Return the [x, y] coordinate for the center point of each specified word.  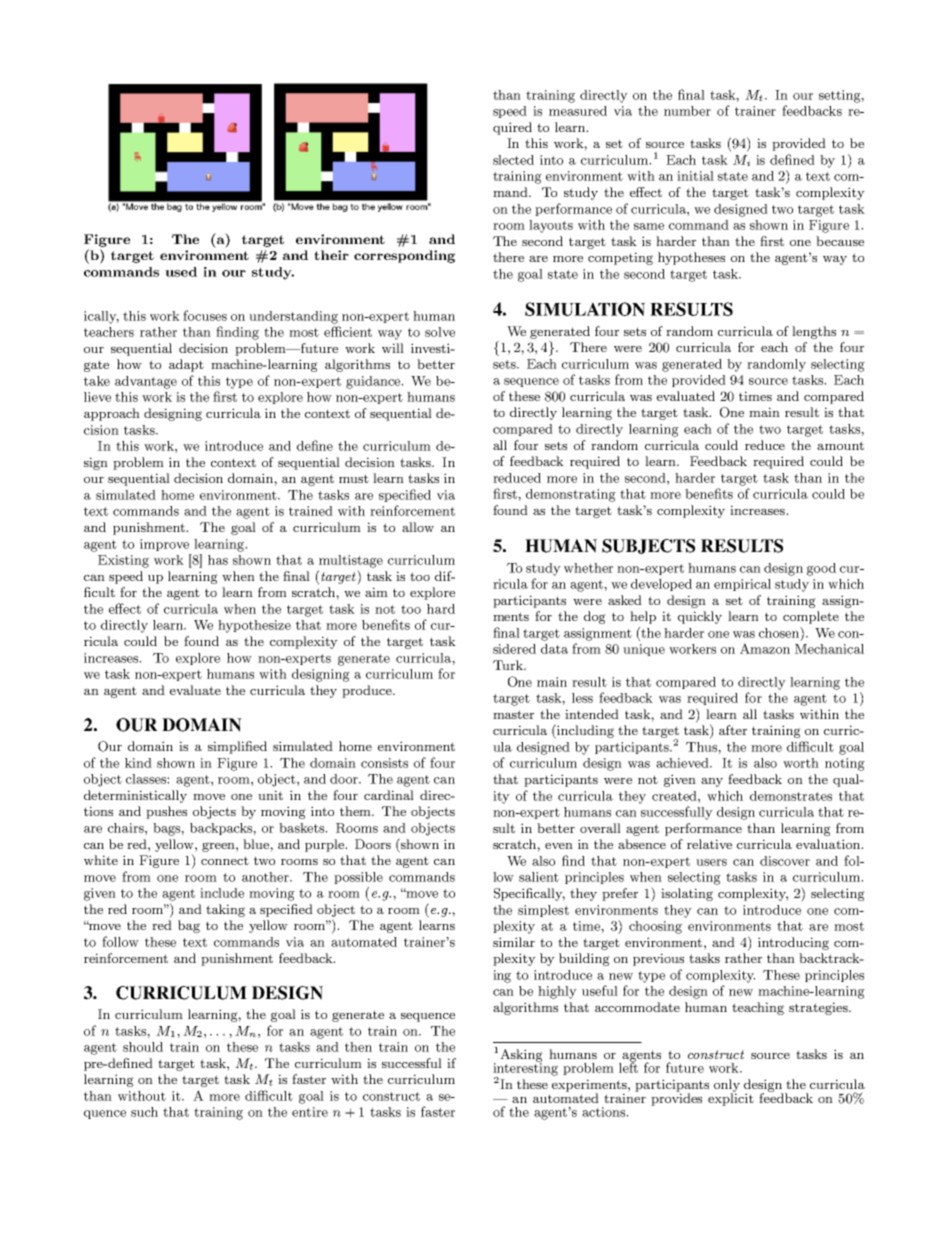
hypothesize [254, 626]
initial [695, 176]
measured [578, 111]
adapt [186, 365]
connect [225, 860]
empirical [742, 585]
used [181, 272]
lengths [814, 332]
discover [785, 861]
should [143, 1047]
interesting [525, 1069]
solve [440, 332]
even [559, 846]
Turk [509, 665]
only [727, 1086]
